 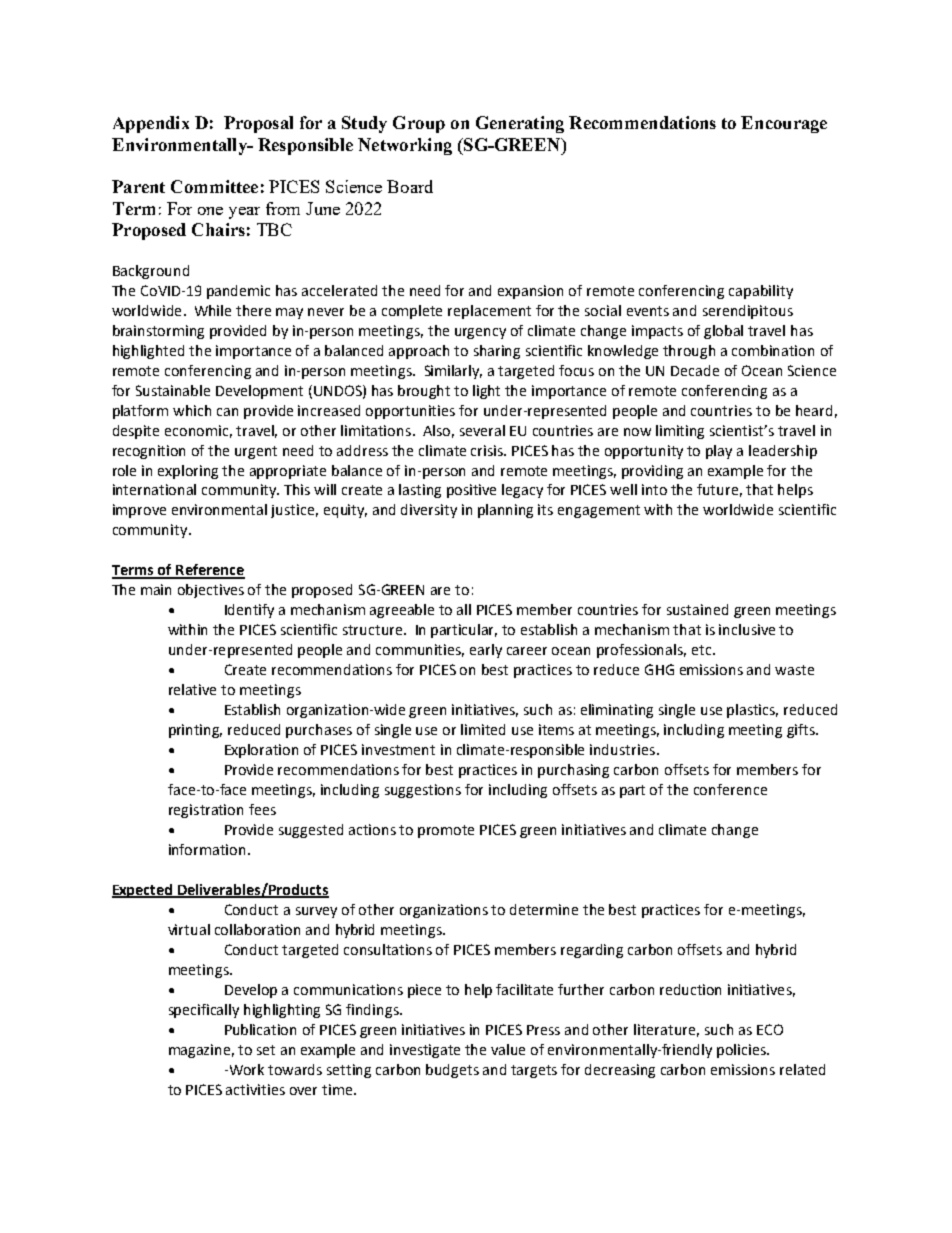 What do you see at coordinates (214, 186) in the screenshot?
I see `Committee` at bounding box center [214, 186].
